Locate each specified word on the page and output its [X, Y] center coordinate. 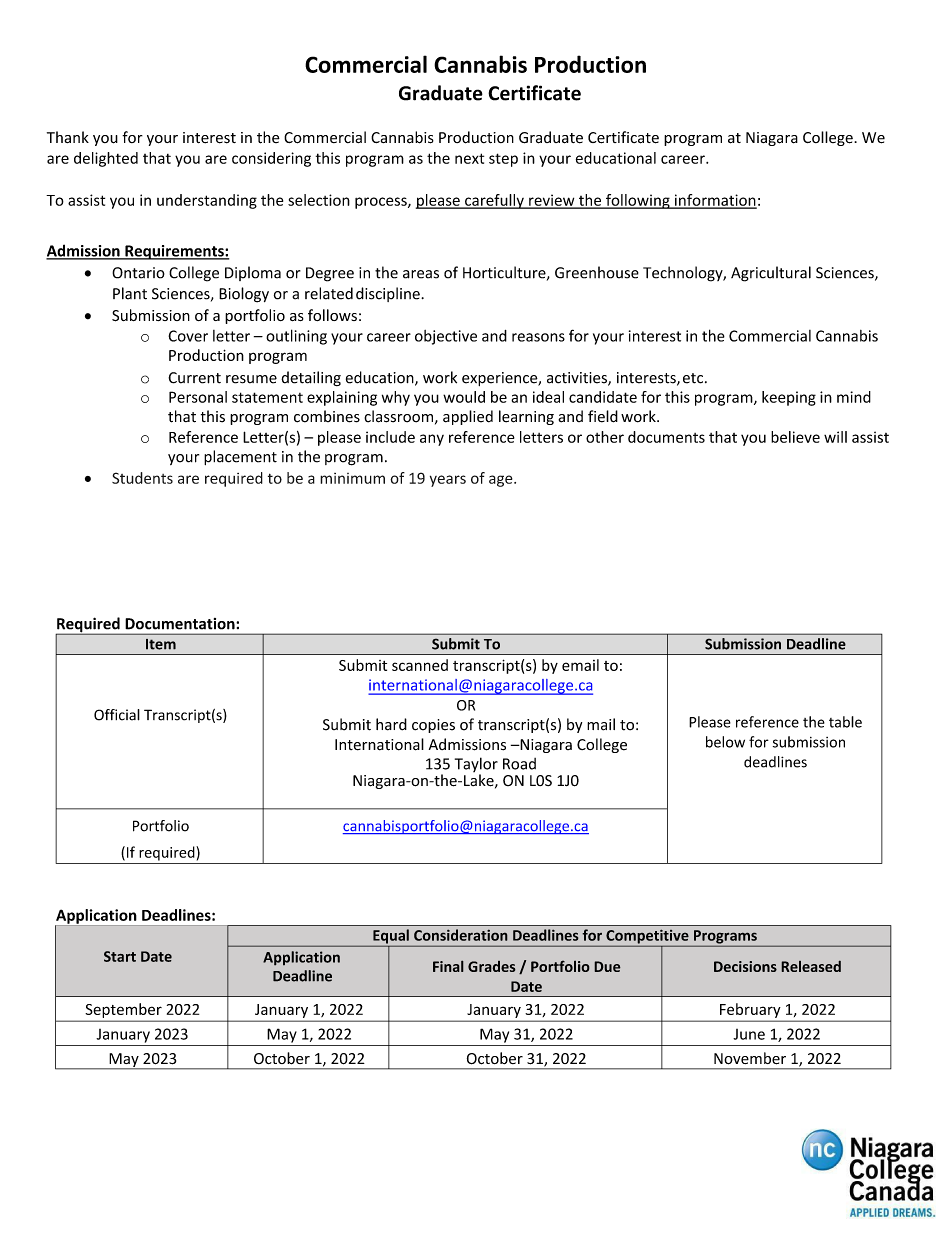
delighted [106, 159]
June [749, 1034]
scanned [420, 665]
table [845, 722]
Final [448, 966]
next [469, 158]
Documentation [181, 624]
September [124, 1010]
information [714, 201]
